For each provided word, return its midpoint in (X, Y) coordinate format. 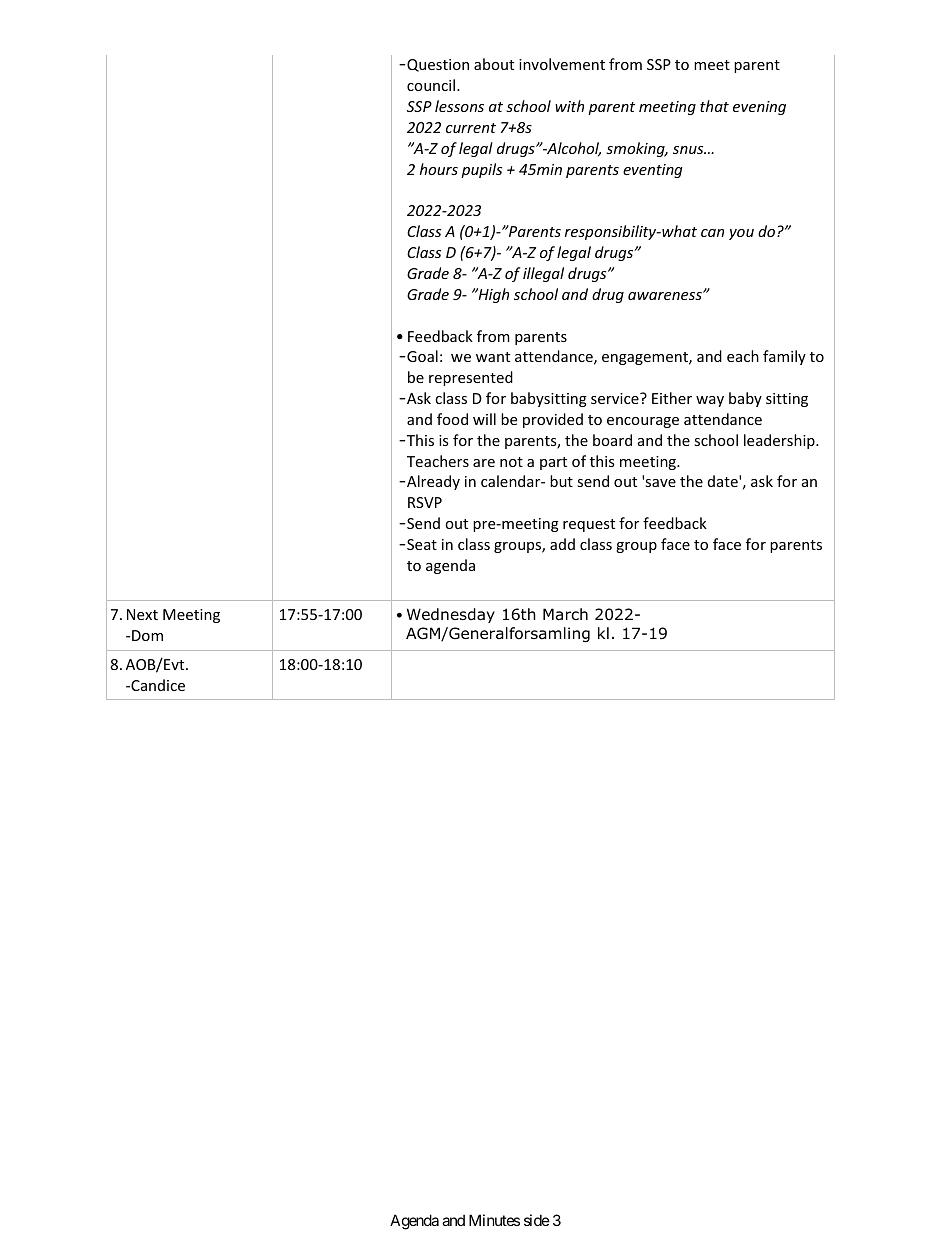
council (431, 85)
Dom (147, 635)
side (537, 1220)
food (452, 419)
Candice (157, 685)
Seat (422, 544)
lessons (459, 106)
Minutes (494, 1220)
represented (471, 378)
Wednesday (451, 615)
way (710, 401)
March (565, 614)
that (714, 106)
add (562, 544)
